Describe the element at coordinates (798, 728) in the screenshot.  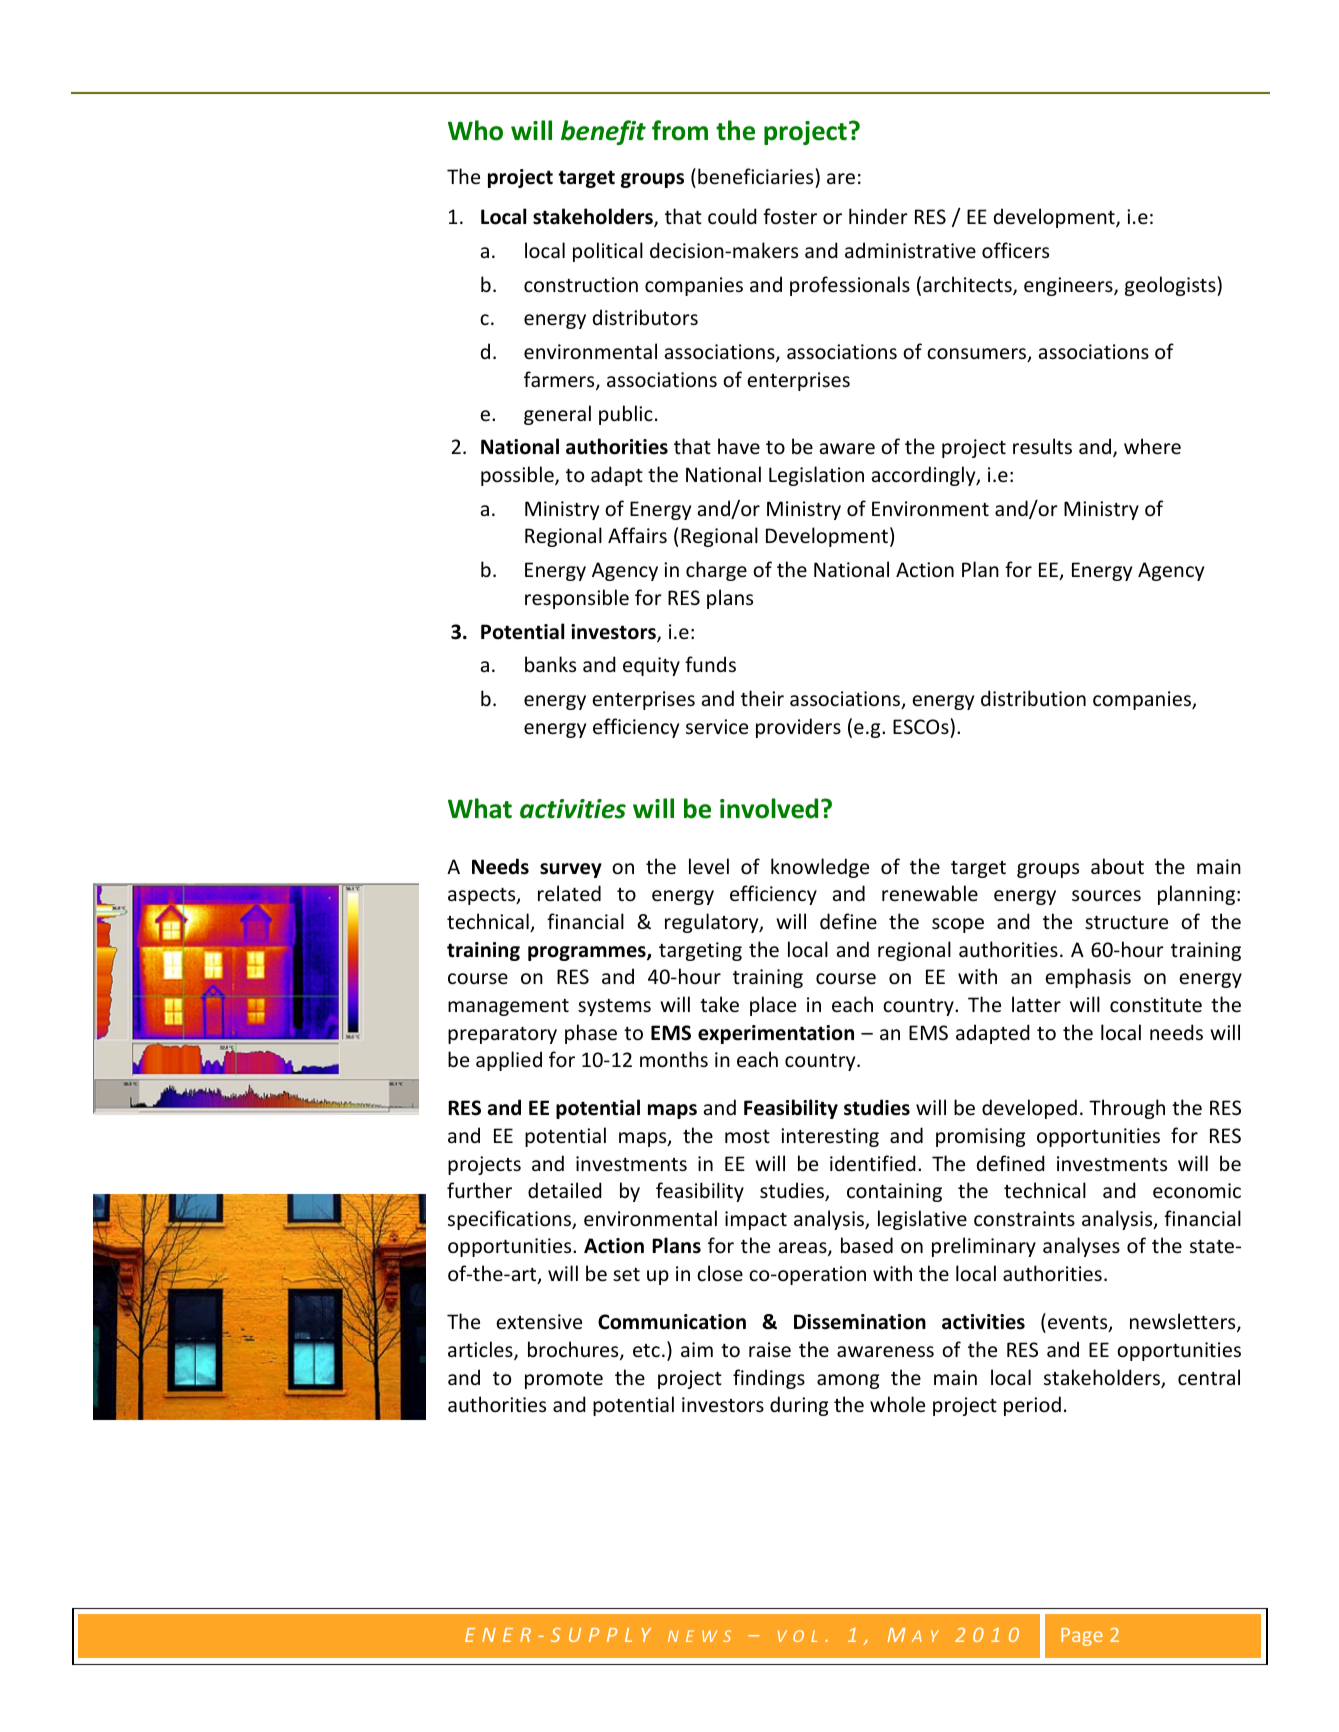
I see `providers` at that location.
